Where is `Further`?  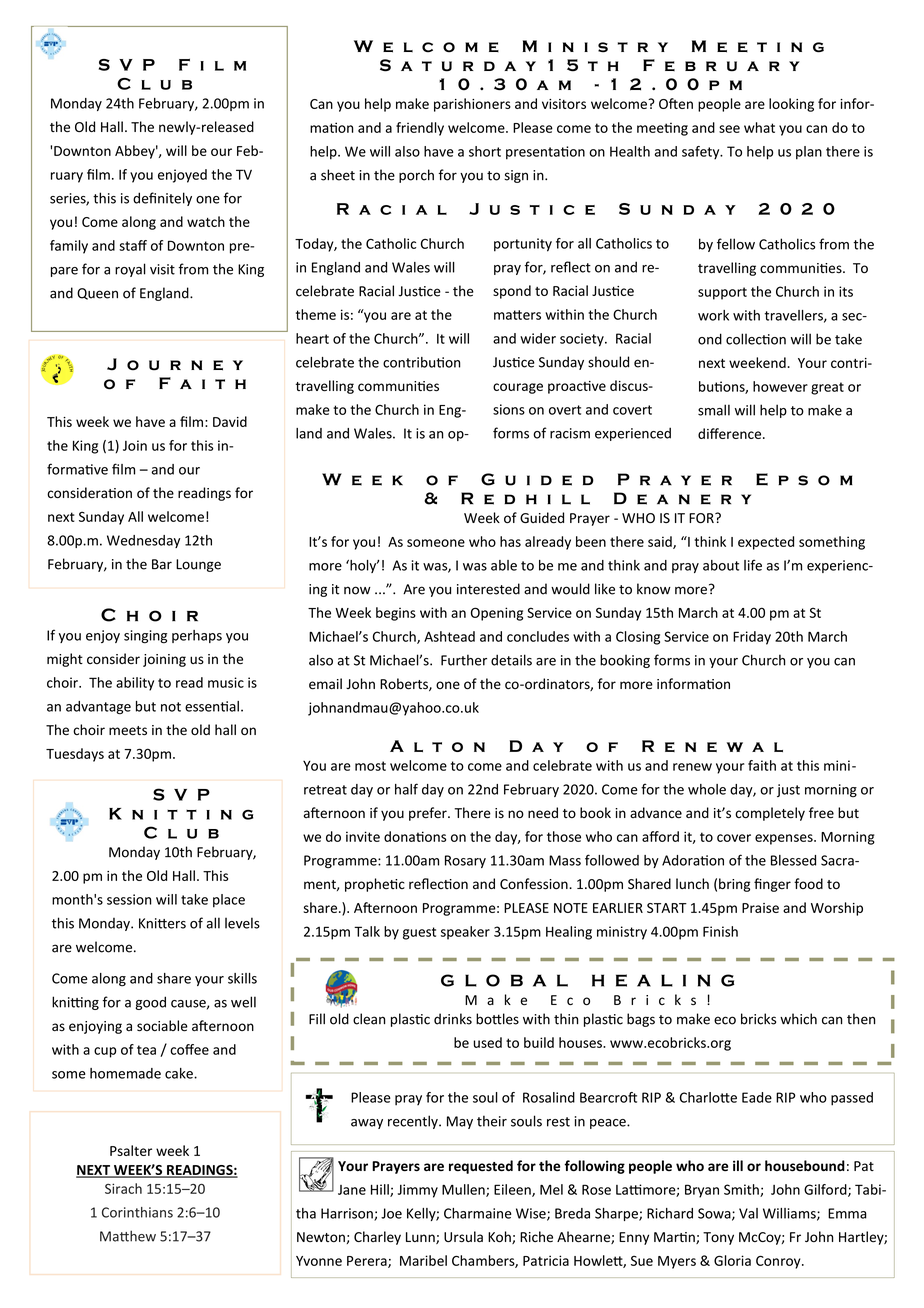 Further is located at coordinates (464, 660).
